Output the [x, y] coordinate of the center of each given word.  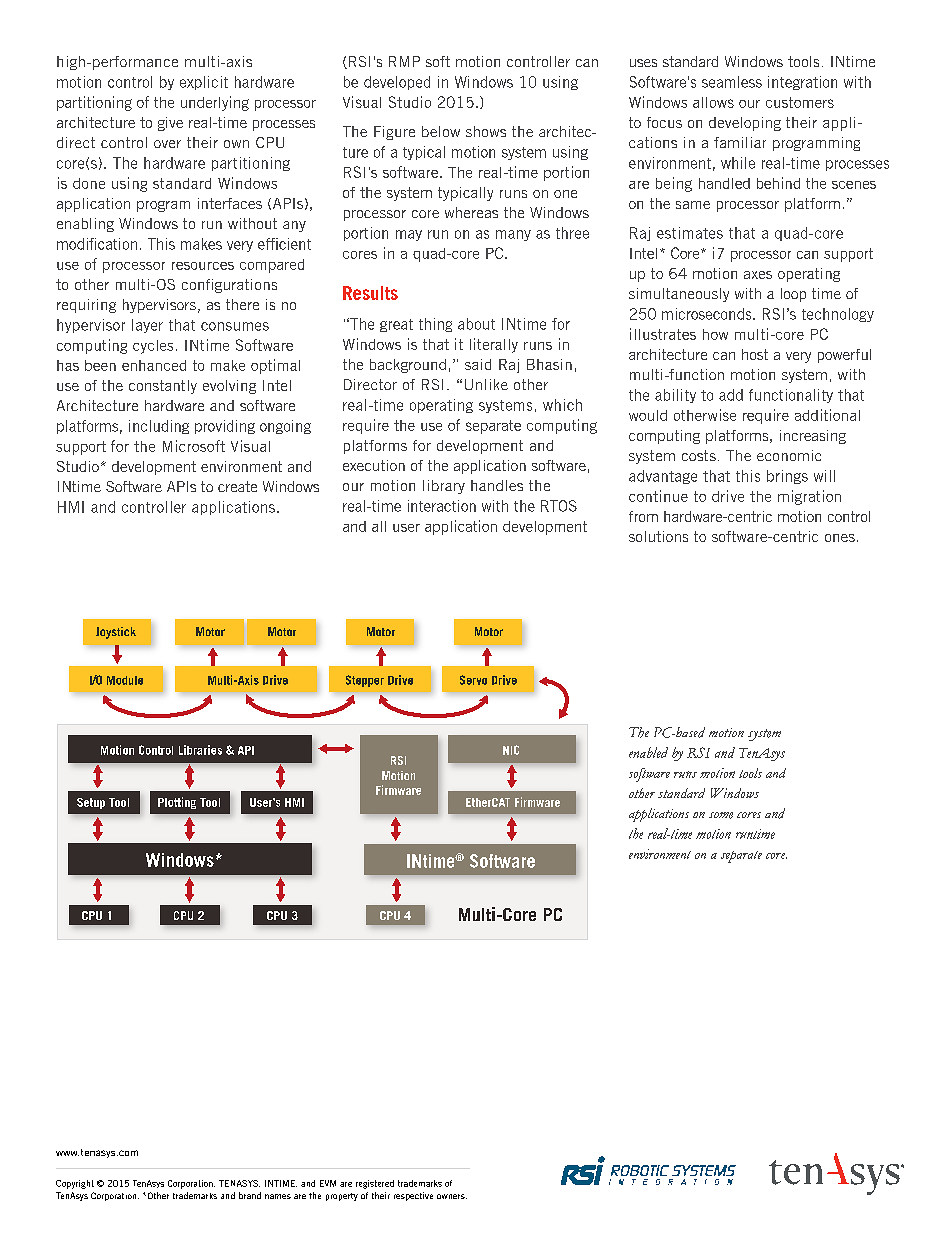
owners [452, 1196]
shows [486, 131]
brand [250, 1195]
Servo [473, 680]
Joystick [116, 633]
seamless [732, 82]
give [170, 124]
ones [840, 538]
